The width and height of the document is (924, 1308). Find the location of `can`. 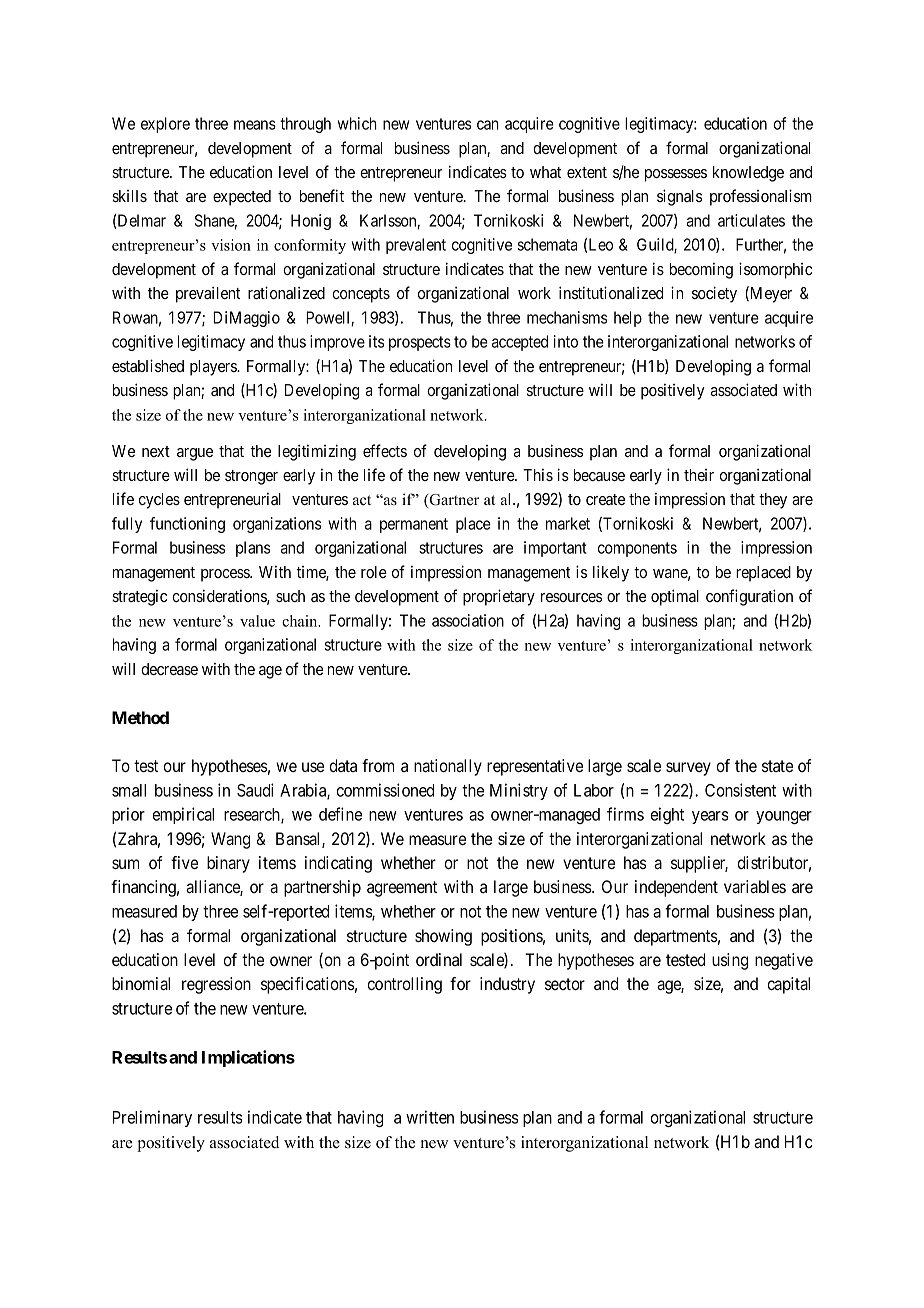

can is located at coordinates (488, 125).
